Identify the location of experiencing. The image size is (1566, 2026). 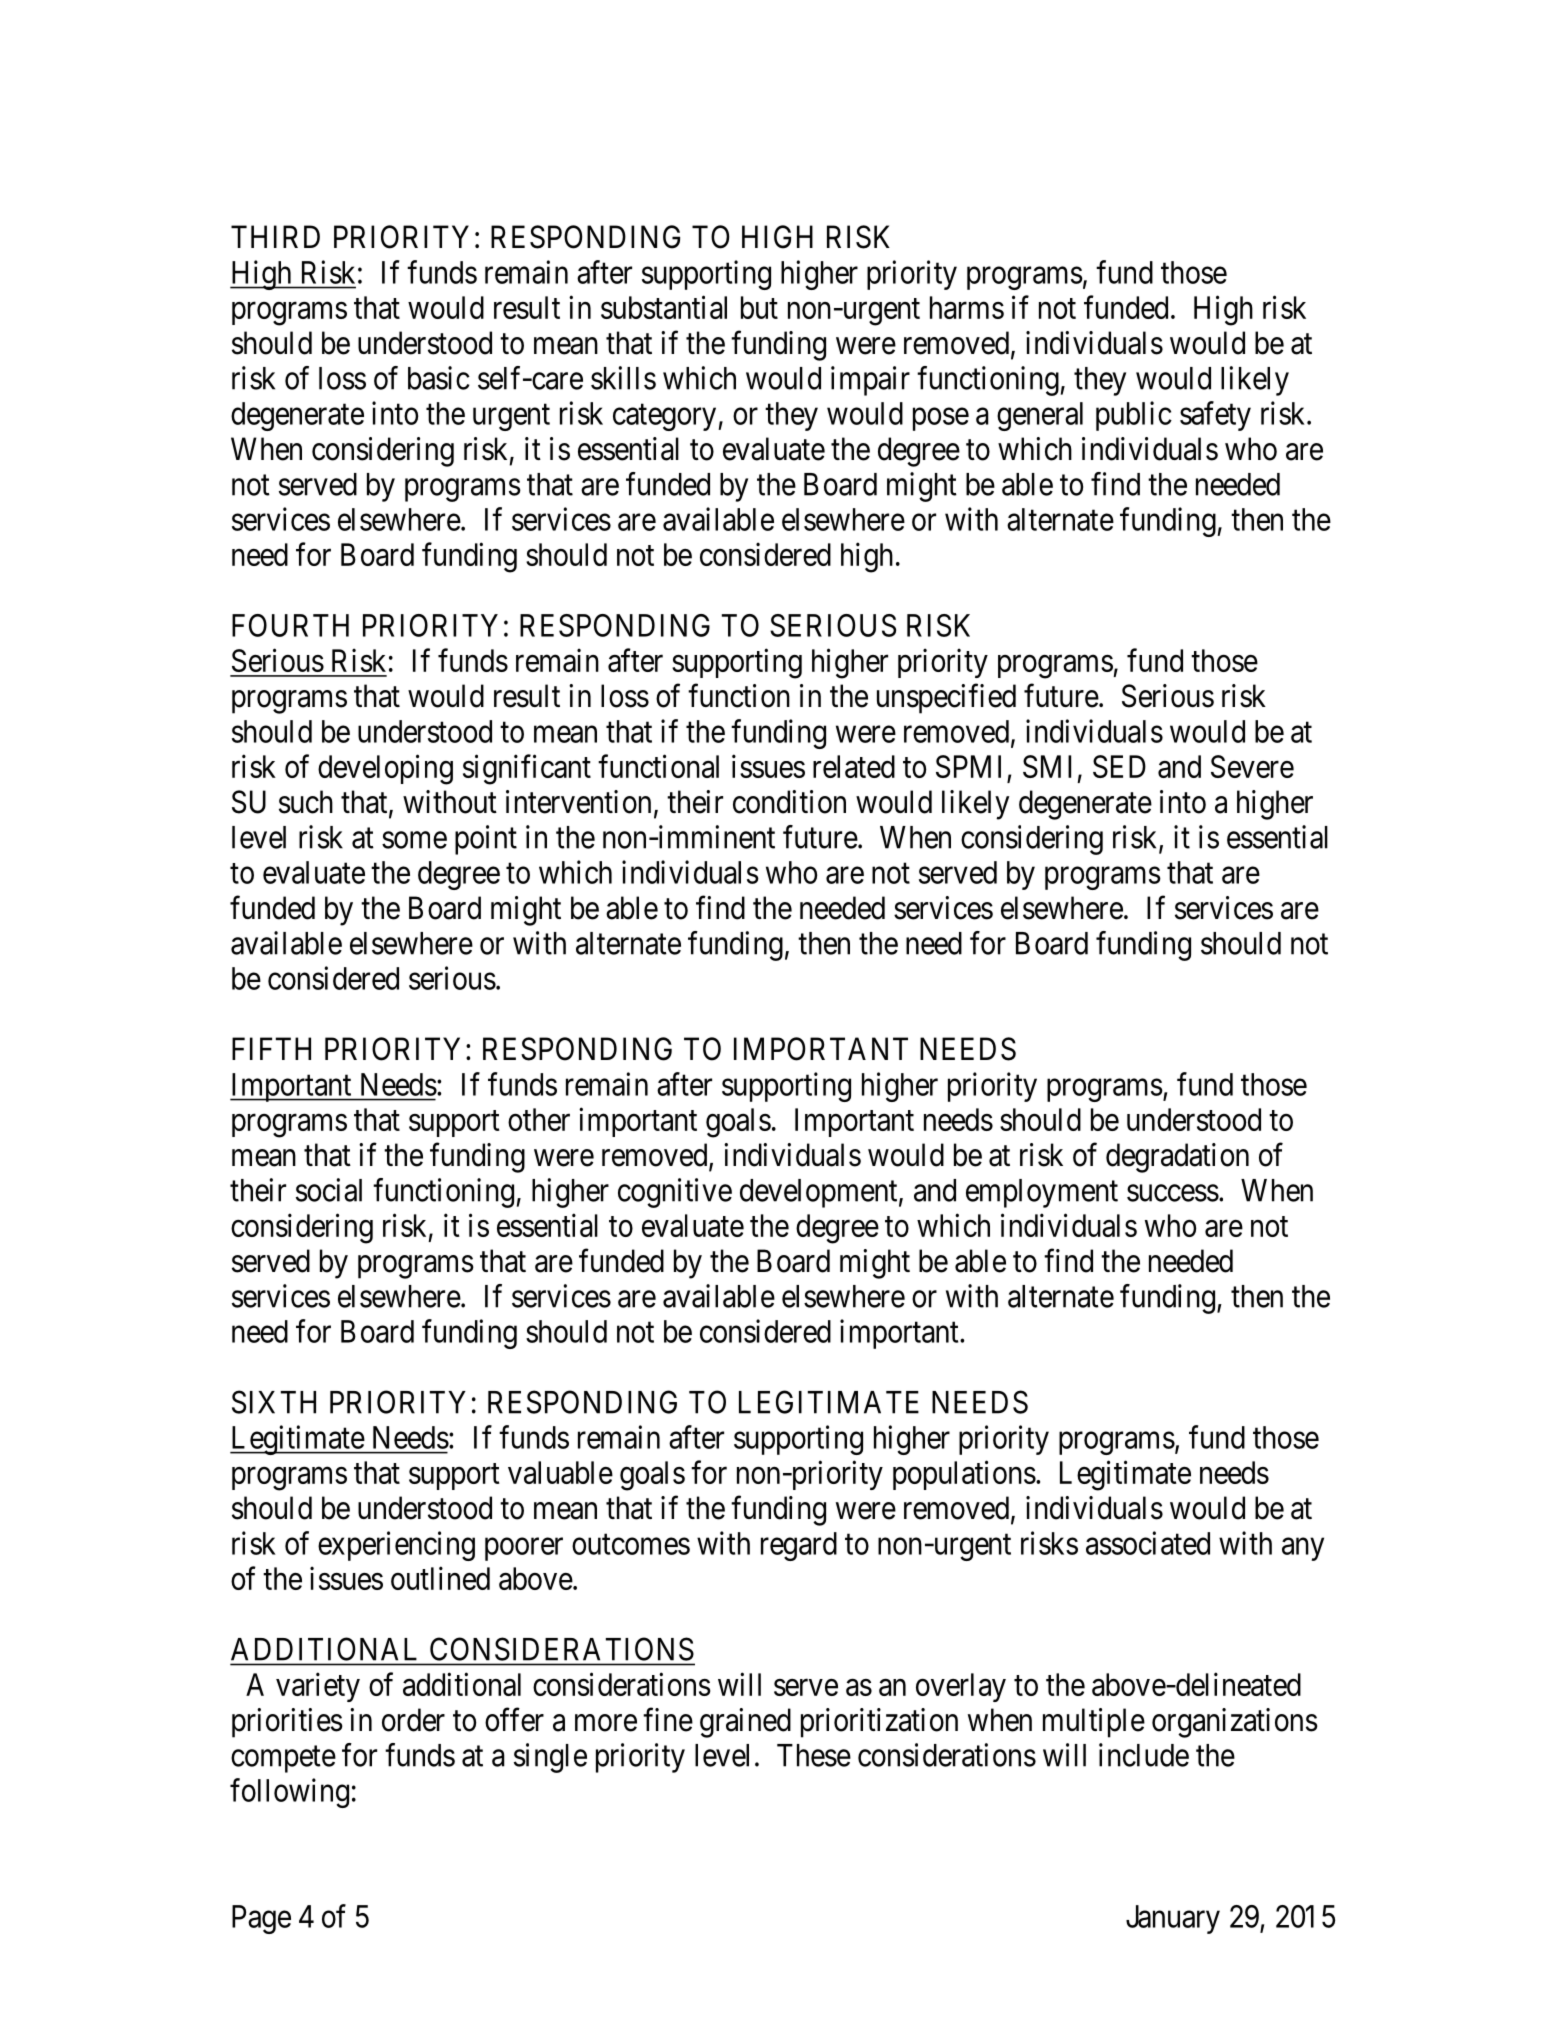
(396, 1546).
